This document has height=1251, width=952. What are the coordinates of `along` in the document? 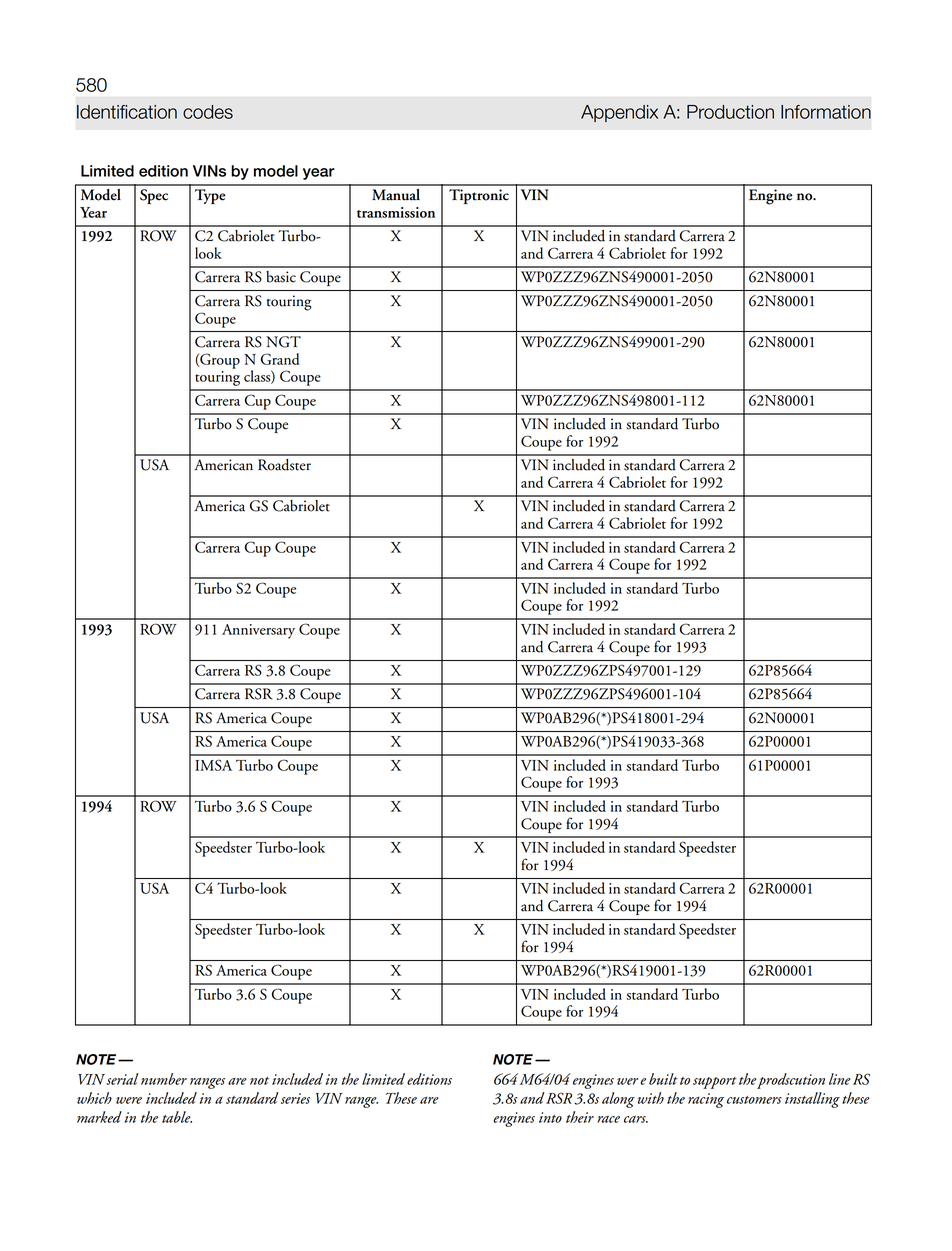 It's located at (618, 1100).
